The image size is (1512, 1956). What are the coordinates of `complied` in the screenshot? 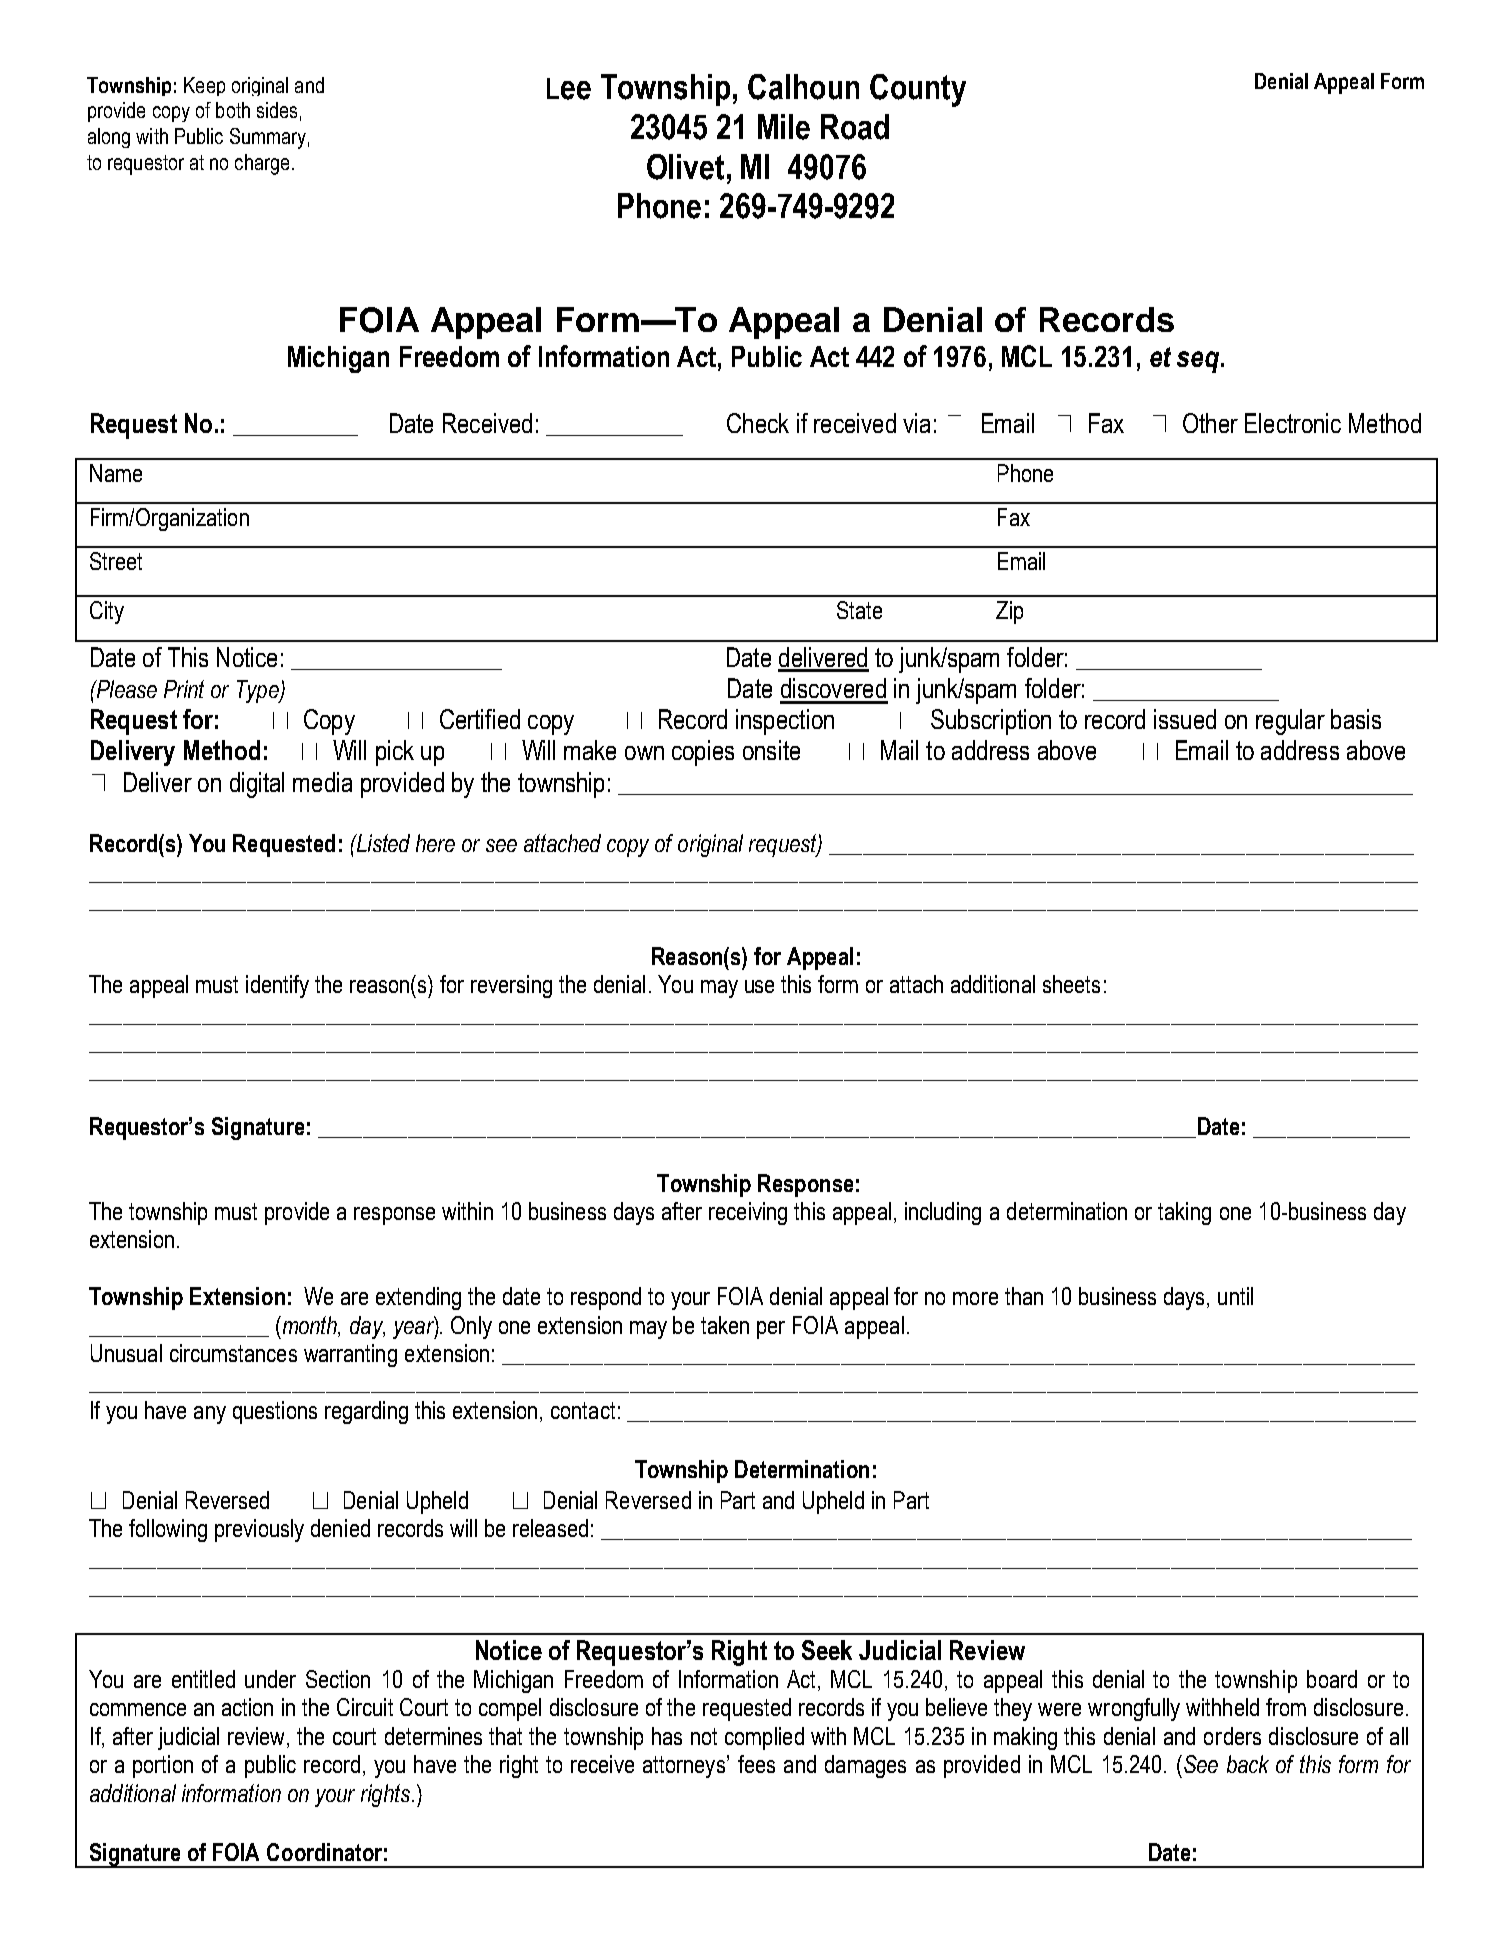 It's located at (764, 1738).
